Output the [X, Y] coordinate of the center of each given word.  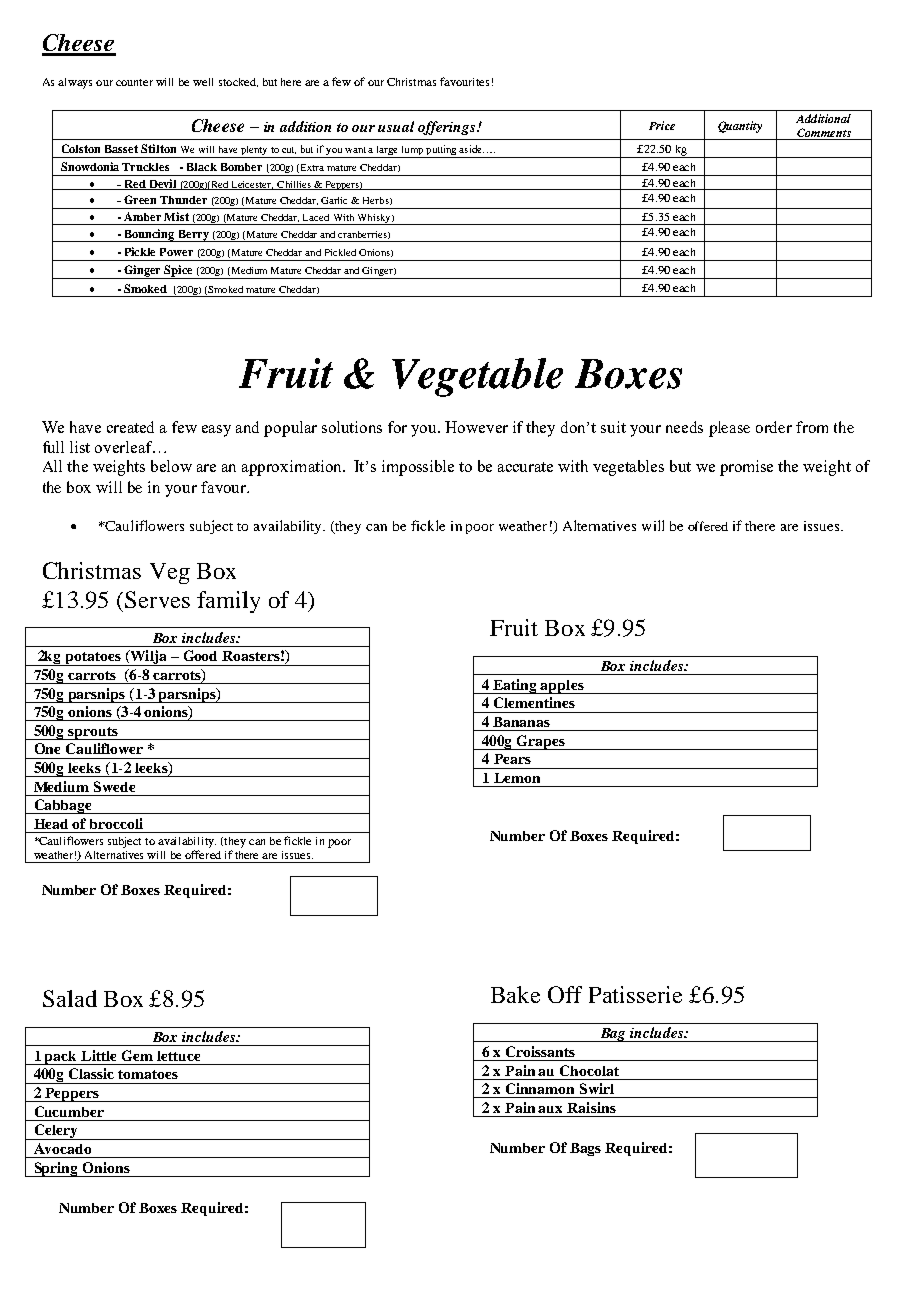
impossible [418, 468]
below [171, 466]
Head [51, 824]
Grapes [541, 742]
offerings [448, 128]
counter [134, 82]
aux [550, 1109]
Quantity [740, 127]
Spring [56, 1169]
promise [746, 468]
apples [562, 687]
